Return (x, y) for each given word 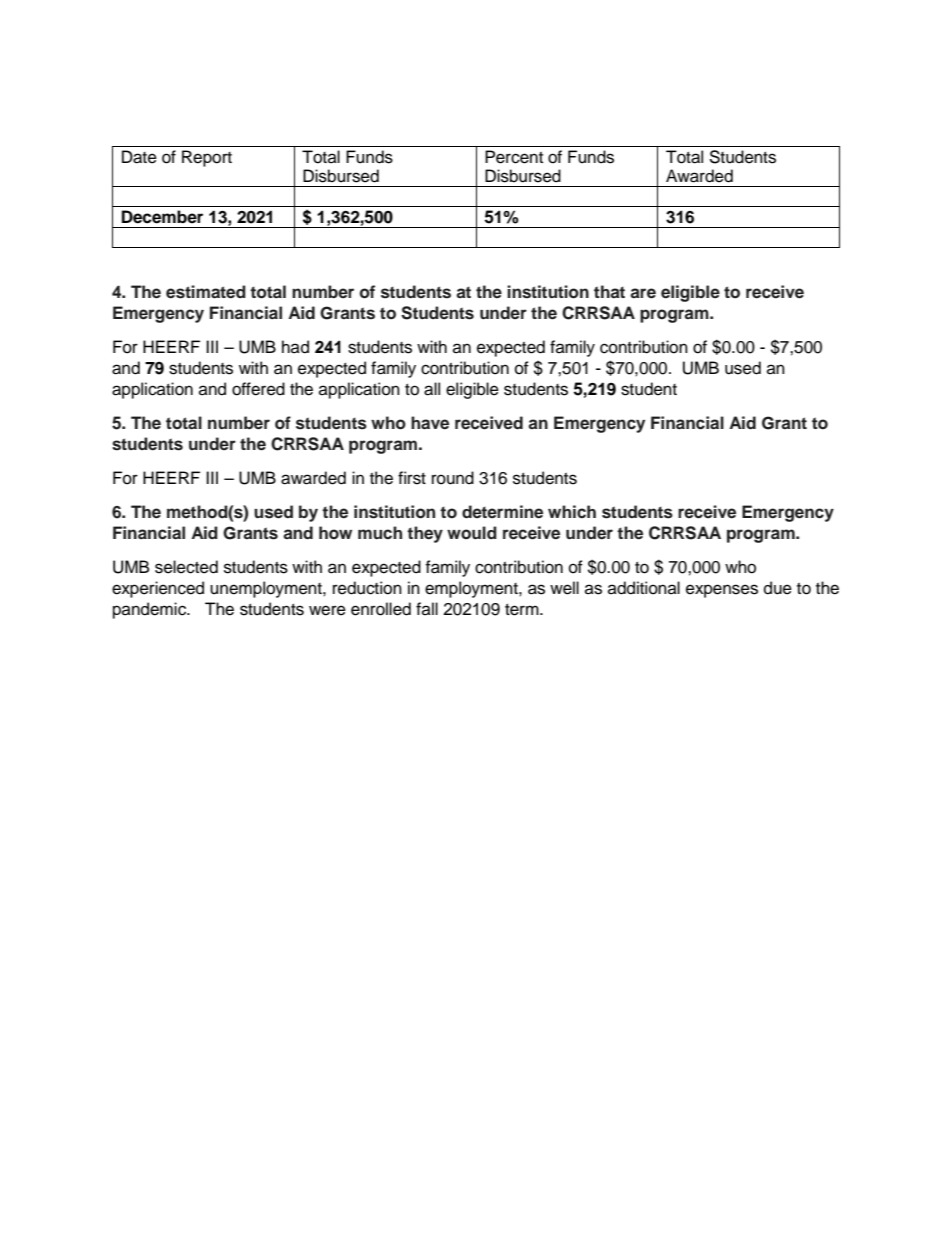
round (453, 478)
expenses (722, 591)
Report (207, 158)
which (572, 511)
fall (427, 608)
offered (258, 389)
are (643, 293)
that (609, 291)
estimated (206, 292)
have (430, 423)
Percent (514, 157)
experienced (158, 589)
